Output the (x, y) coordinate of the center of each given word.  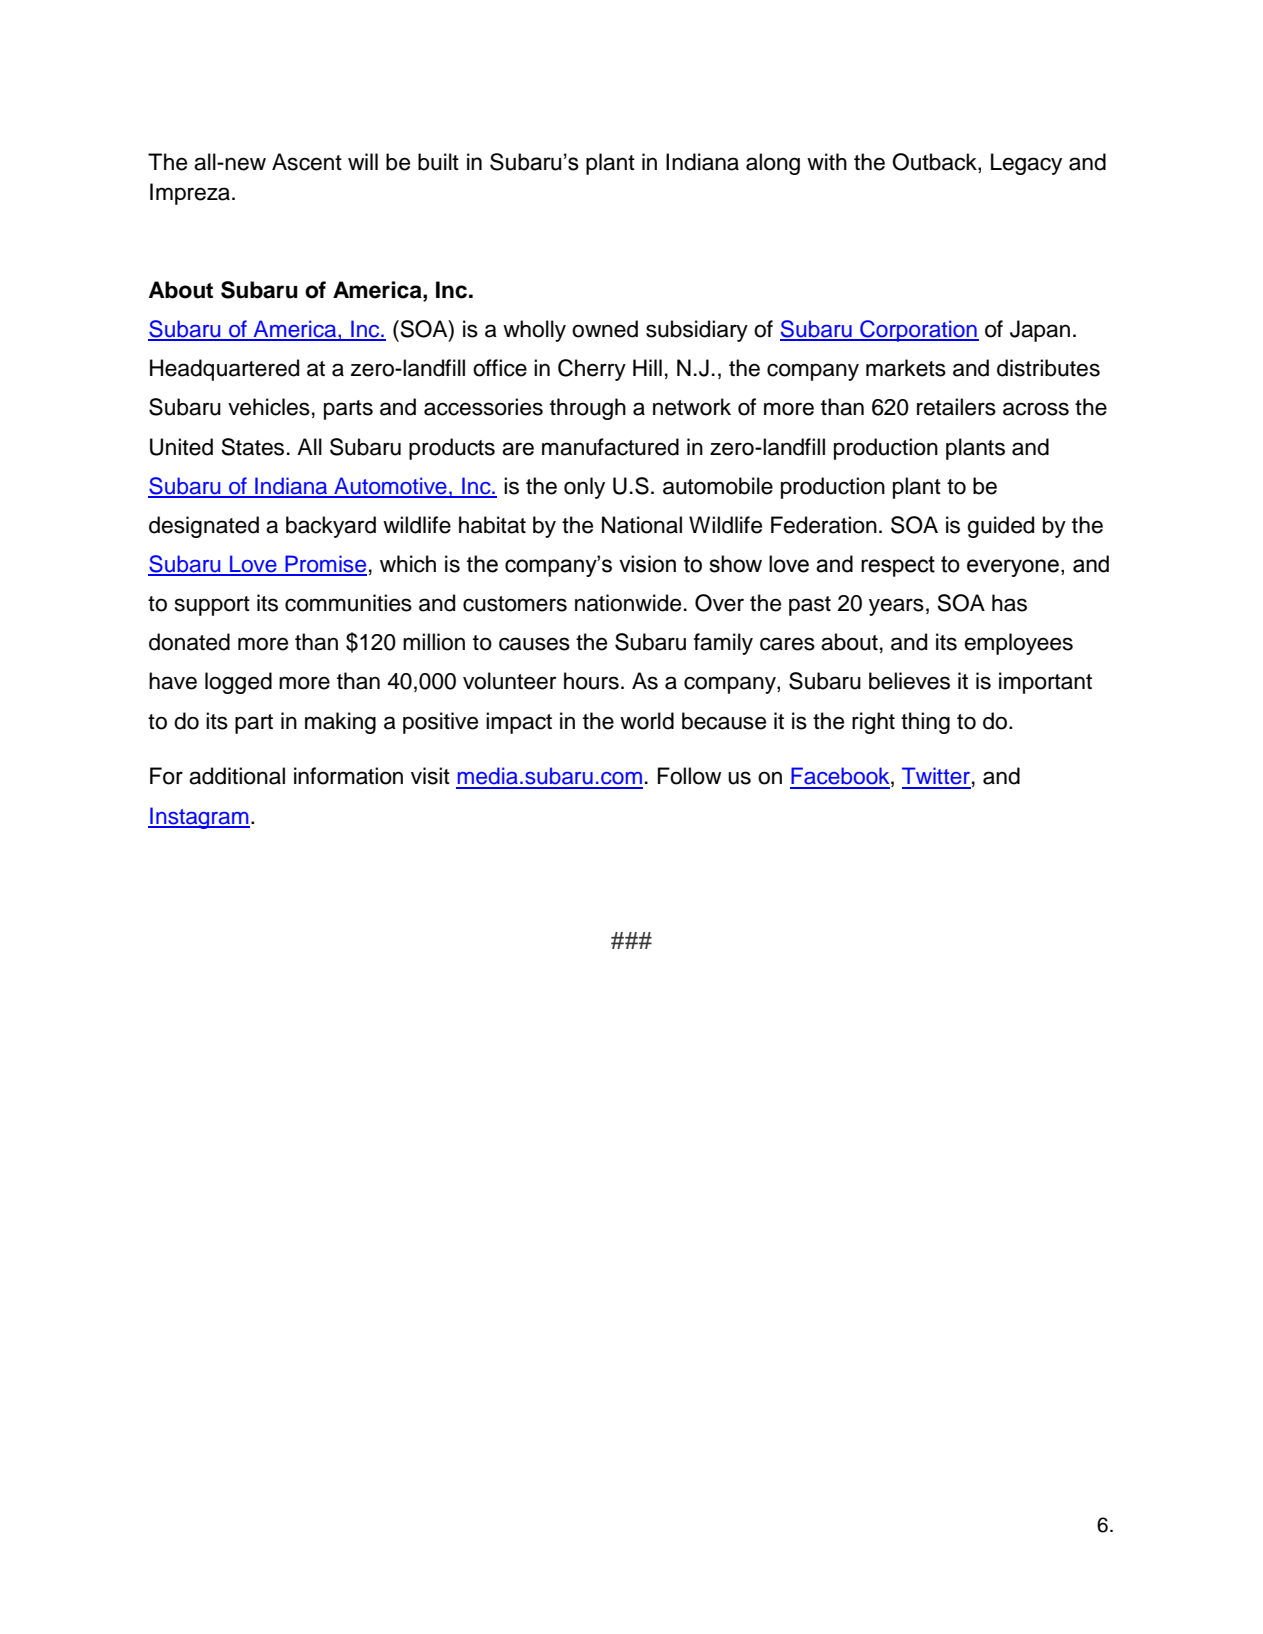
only (584, 488)
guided (1000, 527)
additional (237, 776)
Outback (935, 163)
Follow (689, 776)
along (773, 164)
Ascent (307, 162)
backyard (331, 527)
